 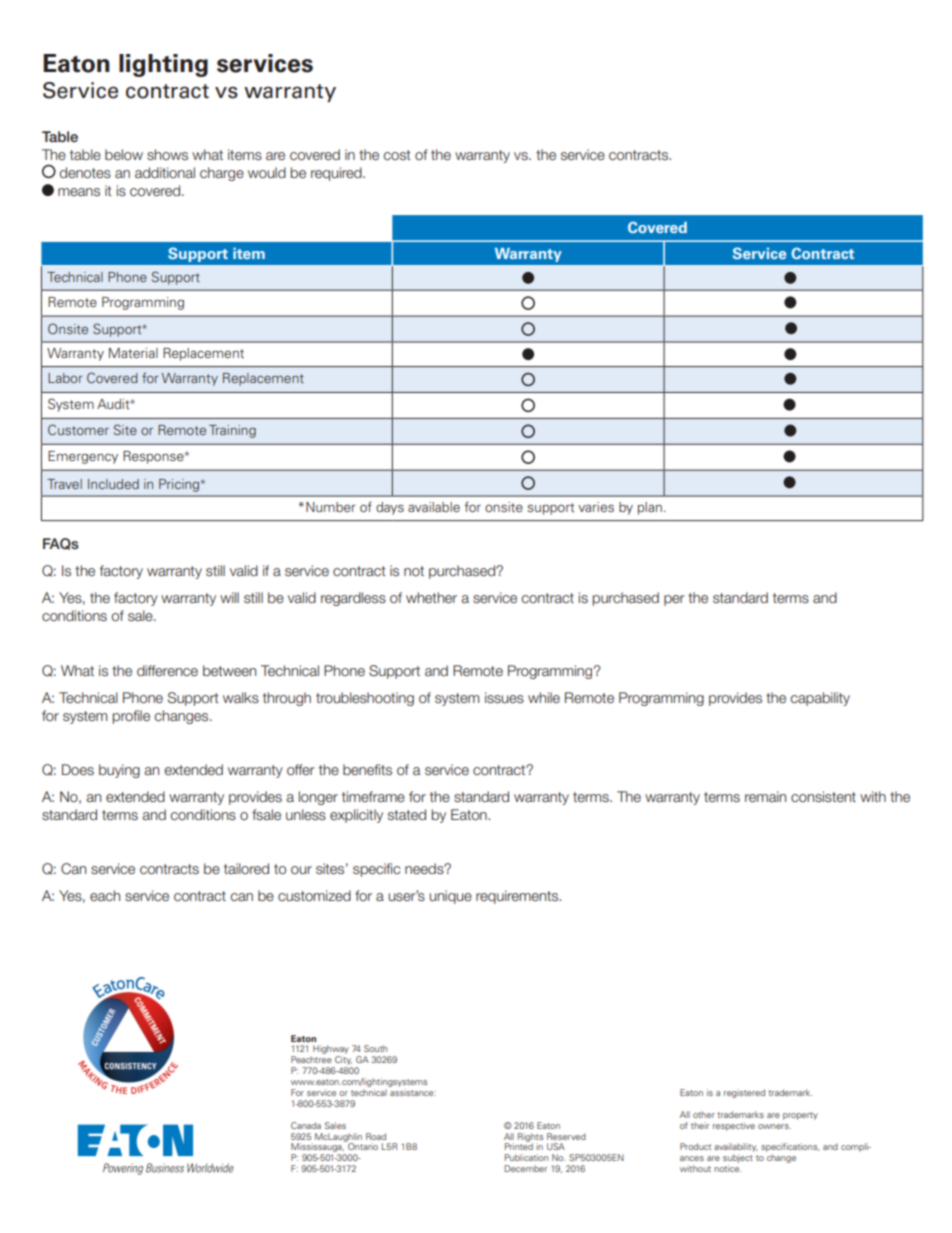 What do you see at coordinates (736, 1149) in the screenshot?
I see `availability` at bounding box center [736, 1149].
